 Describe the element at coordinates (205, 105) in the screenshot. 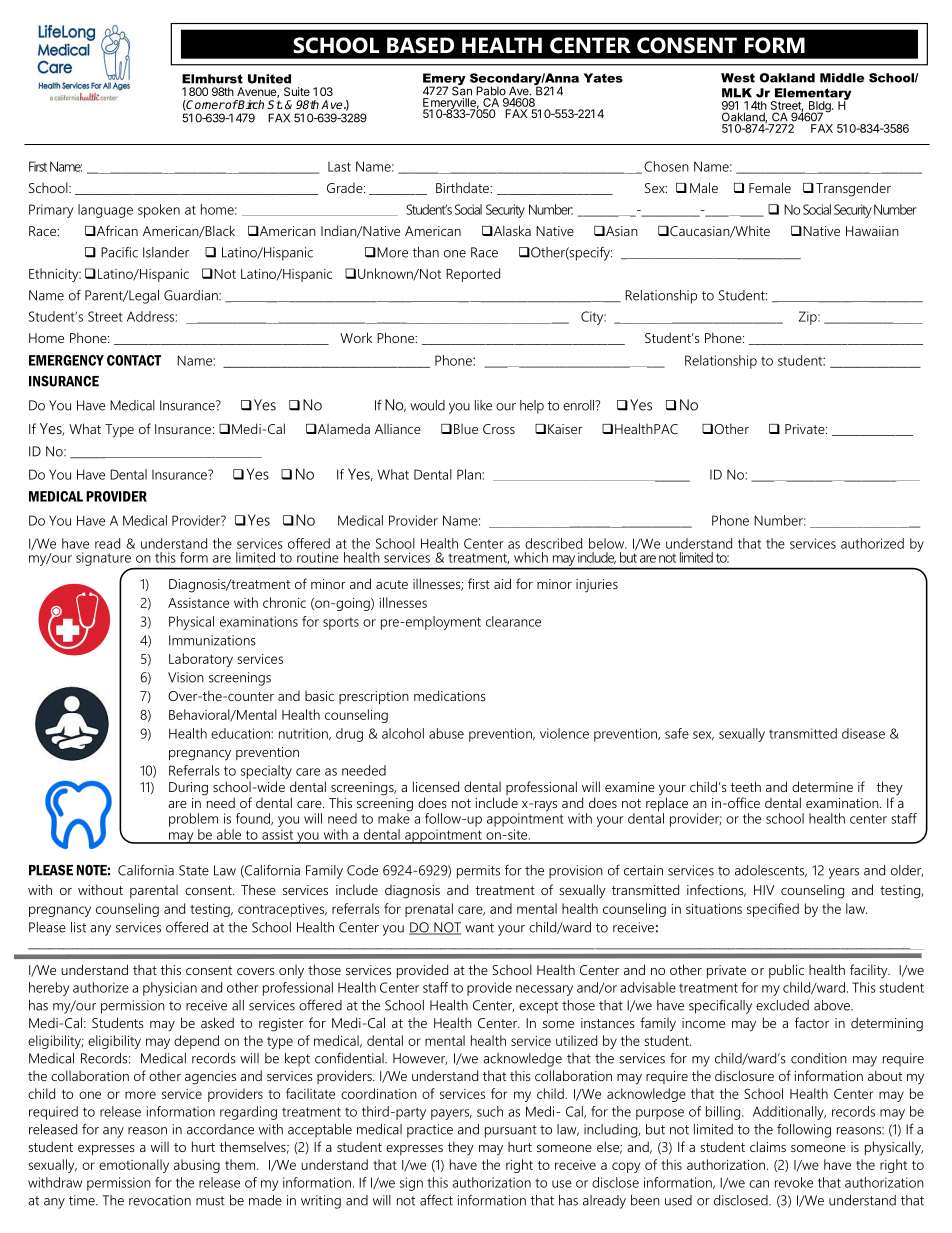

I see `Corner` at that location.
